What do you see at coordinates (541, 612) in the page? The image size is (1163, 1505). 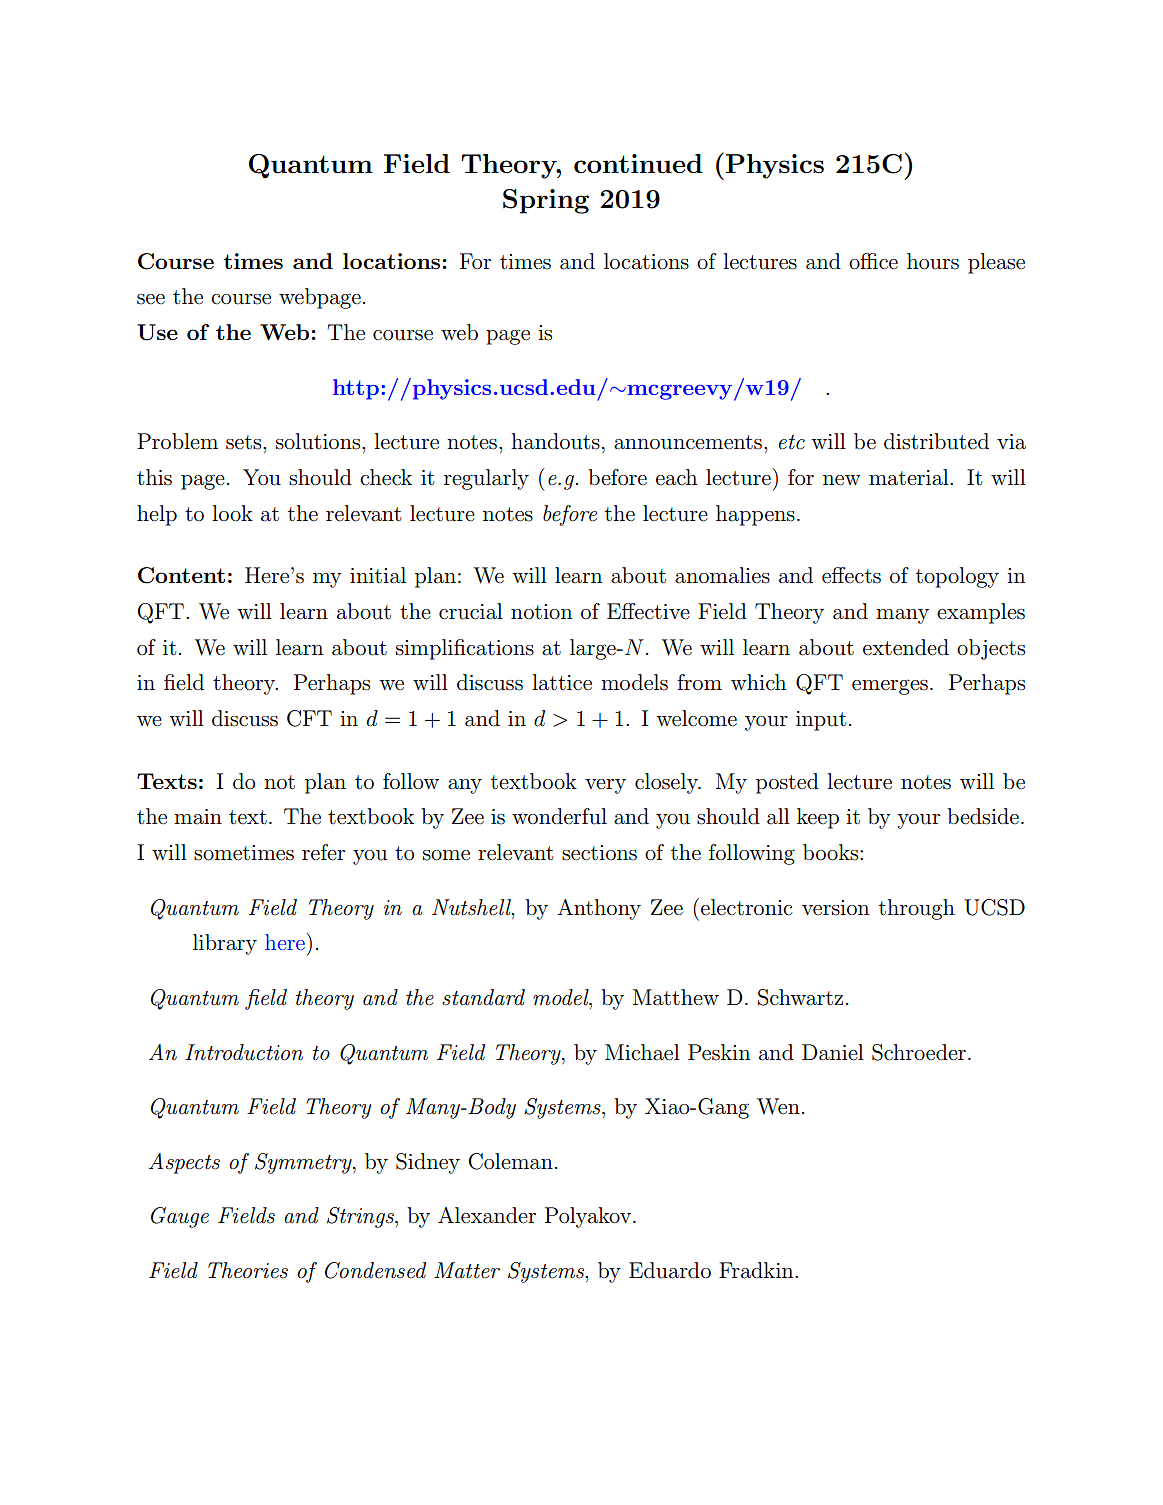 I see `notion` at bounding box center [541, 612].
